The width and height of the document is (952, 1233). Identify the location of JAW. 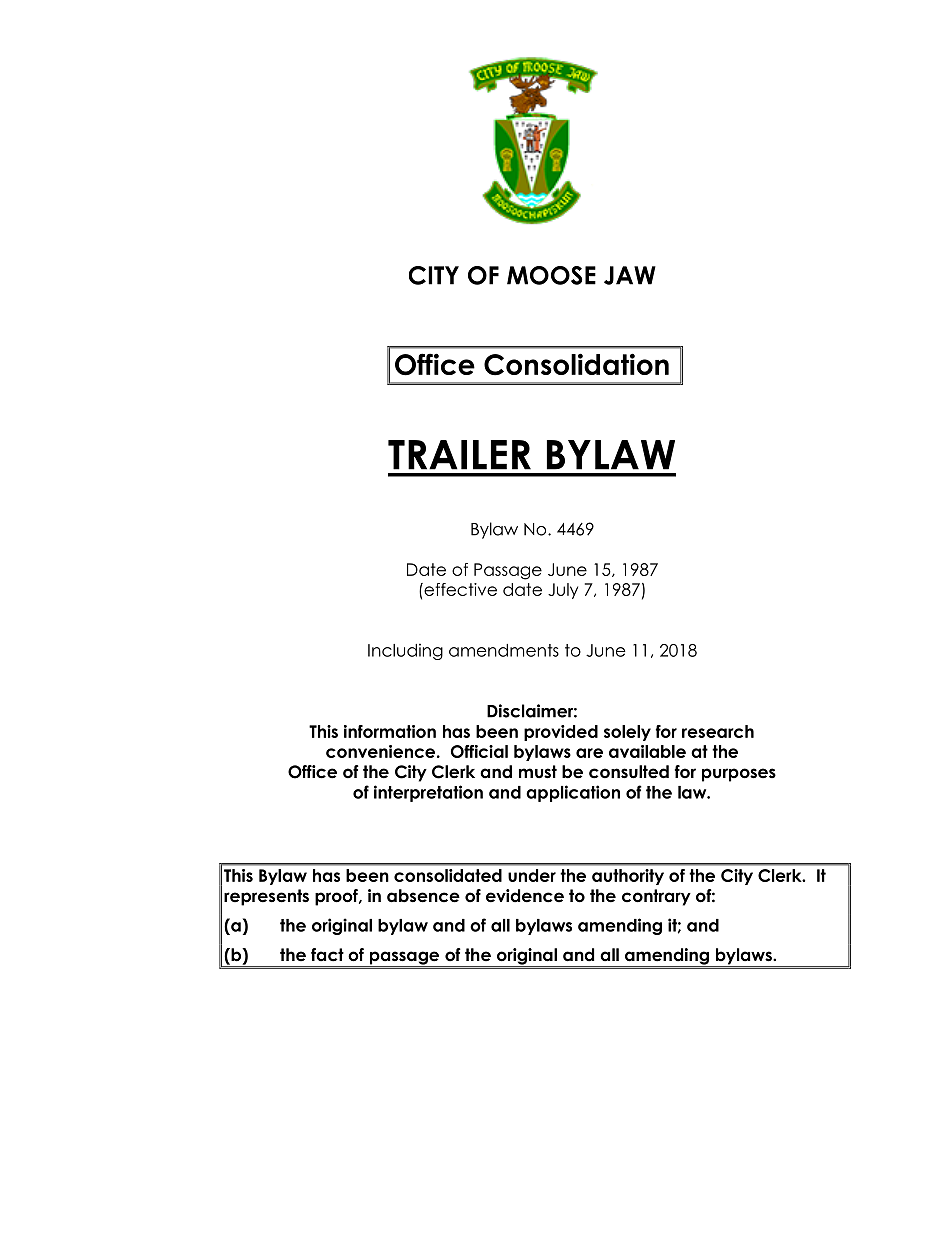
(630, 275).
